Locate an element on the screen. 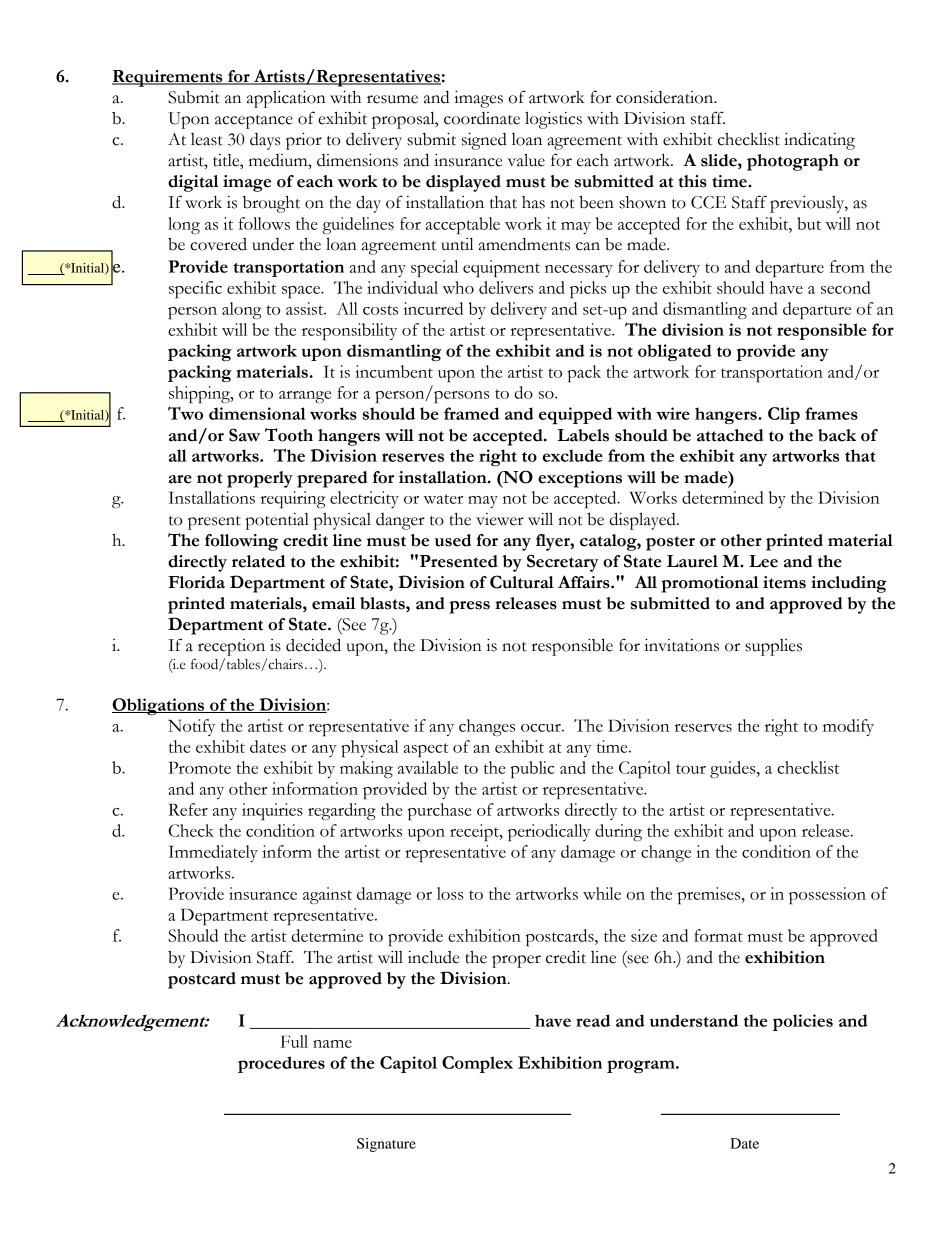 Image resolution: width=952 pixels, height=1233 pixels. procedures is located at coordinates (281, 1064).
